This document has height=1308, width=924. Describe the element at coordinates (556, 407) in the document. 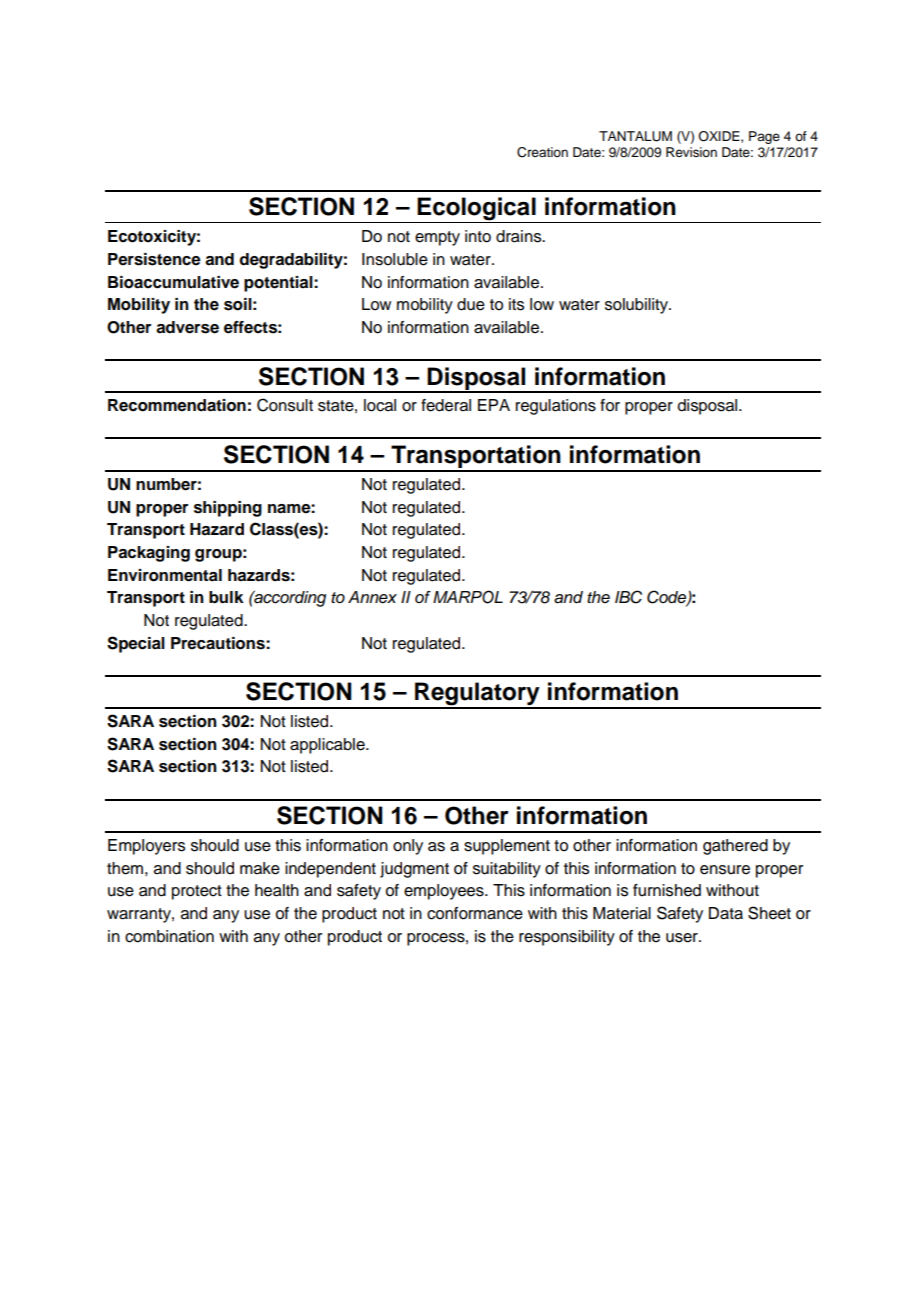

I see `regulations` at that location.
